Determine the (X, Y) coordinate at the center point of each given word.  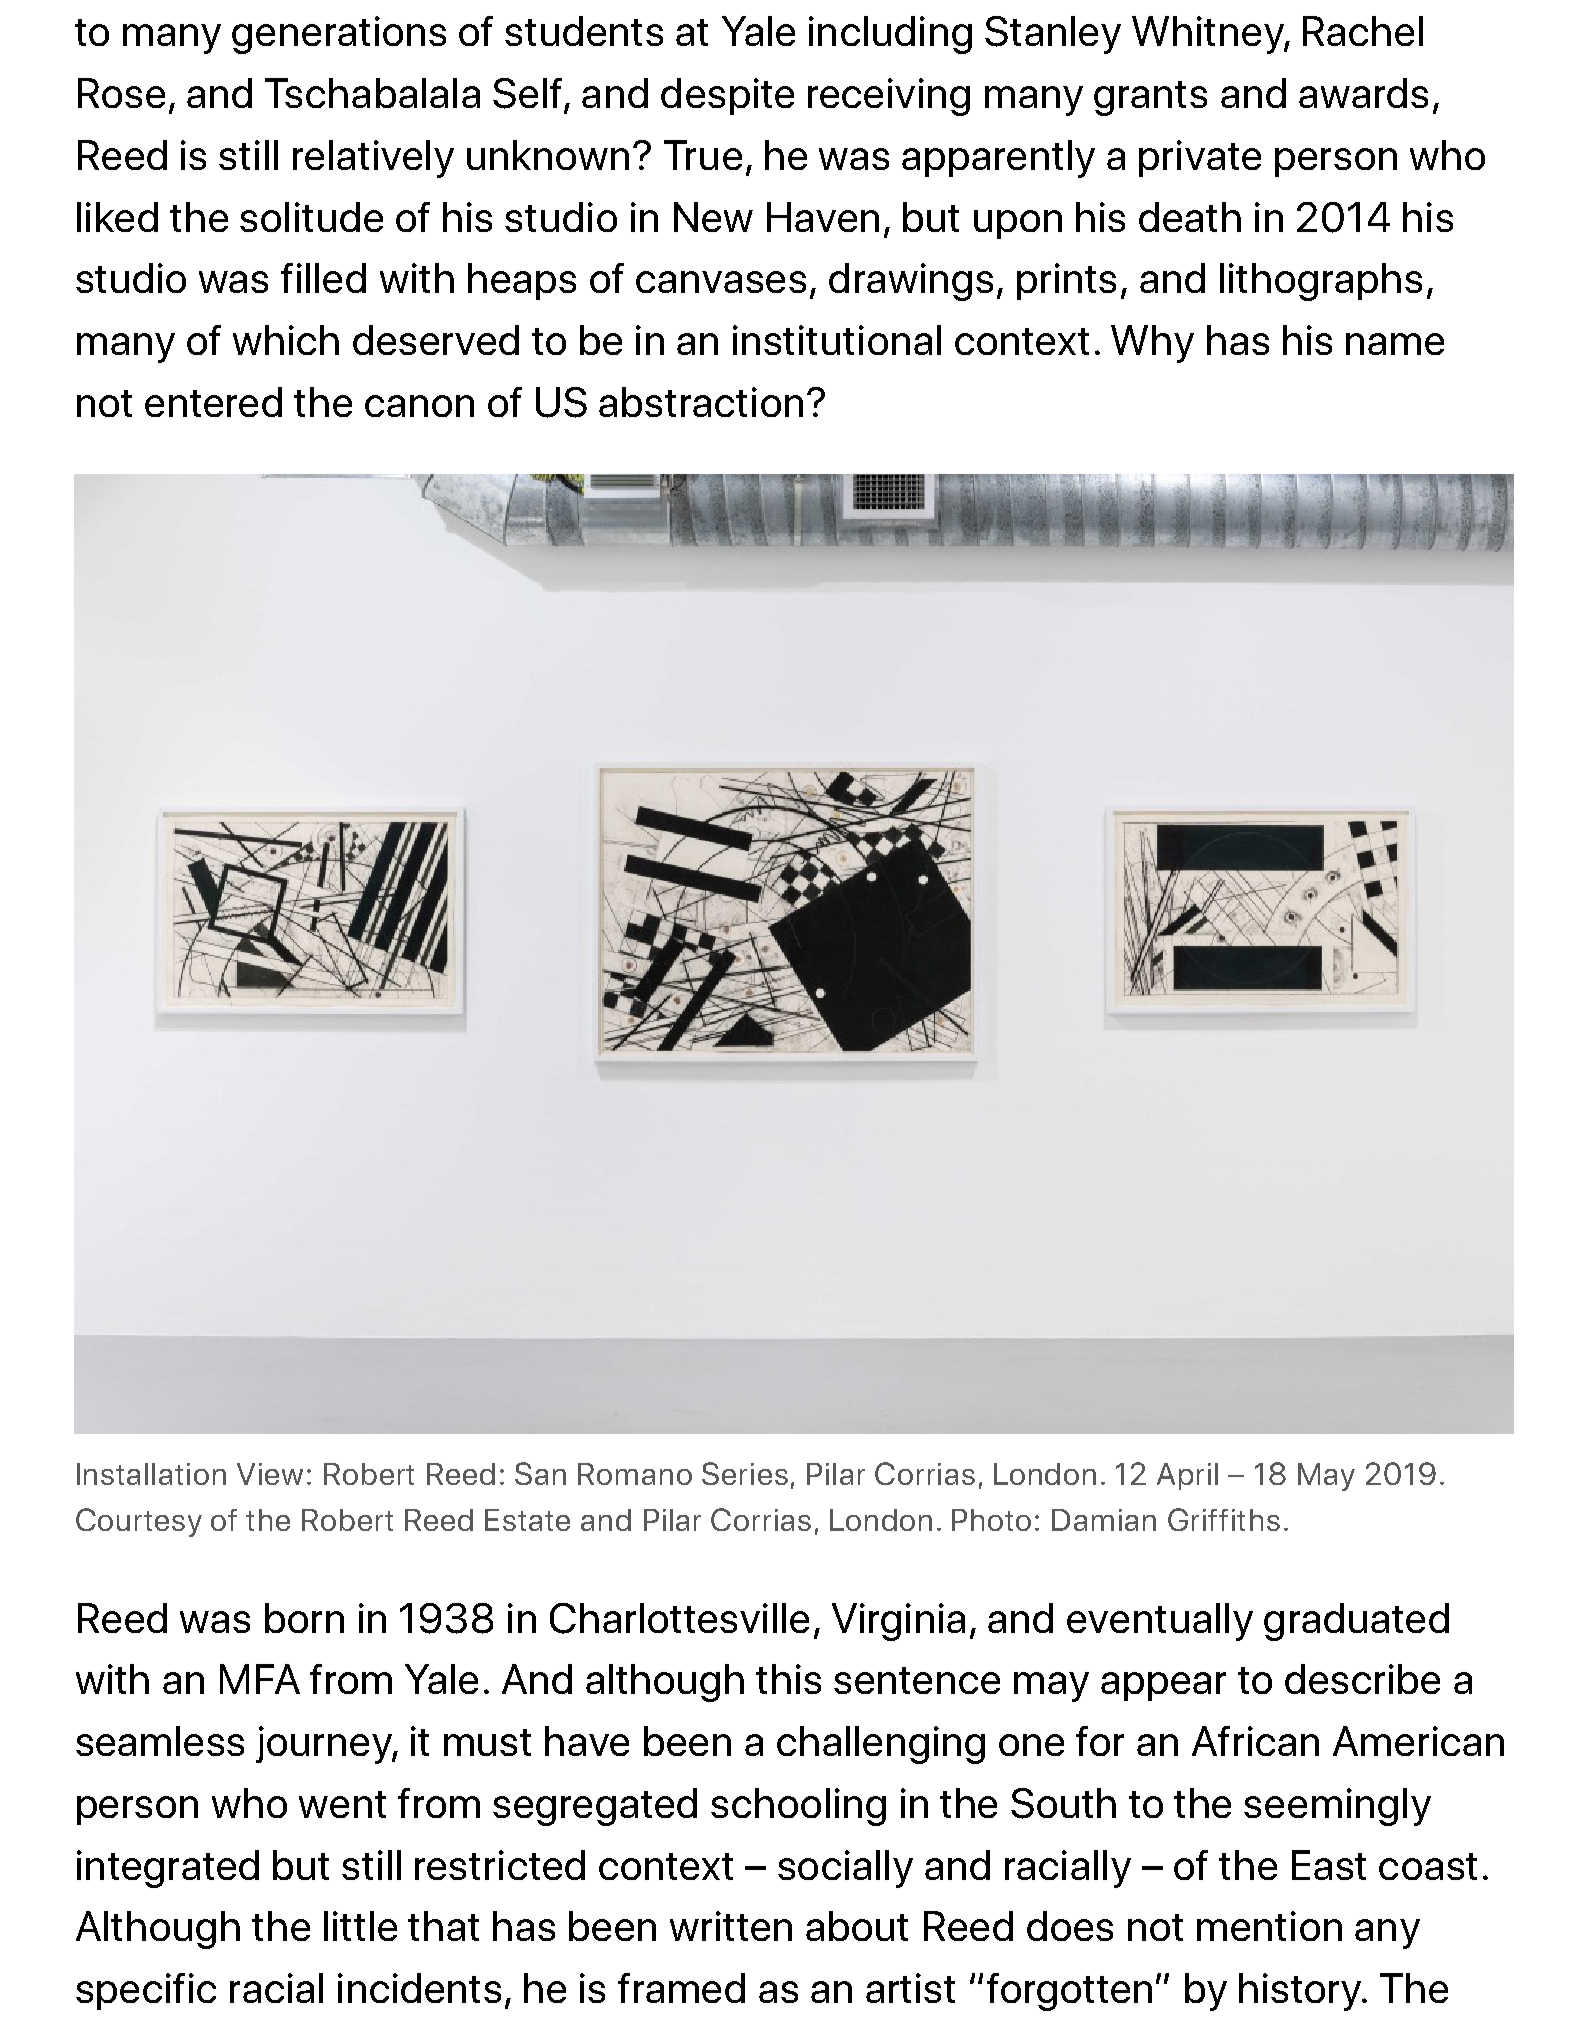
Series (745, 1473)
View (270, 1474)
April (1187, 1476)
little (360, 1926)
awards (1363, 93)
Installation (151, 1474)
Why (1152, 344)
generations (339, 35)
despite (727, 96)
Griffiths (1224, 1519)
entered (213, 402)
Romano (635, 1474)
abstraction (701, 402)
